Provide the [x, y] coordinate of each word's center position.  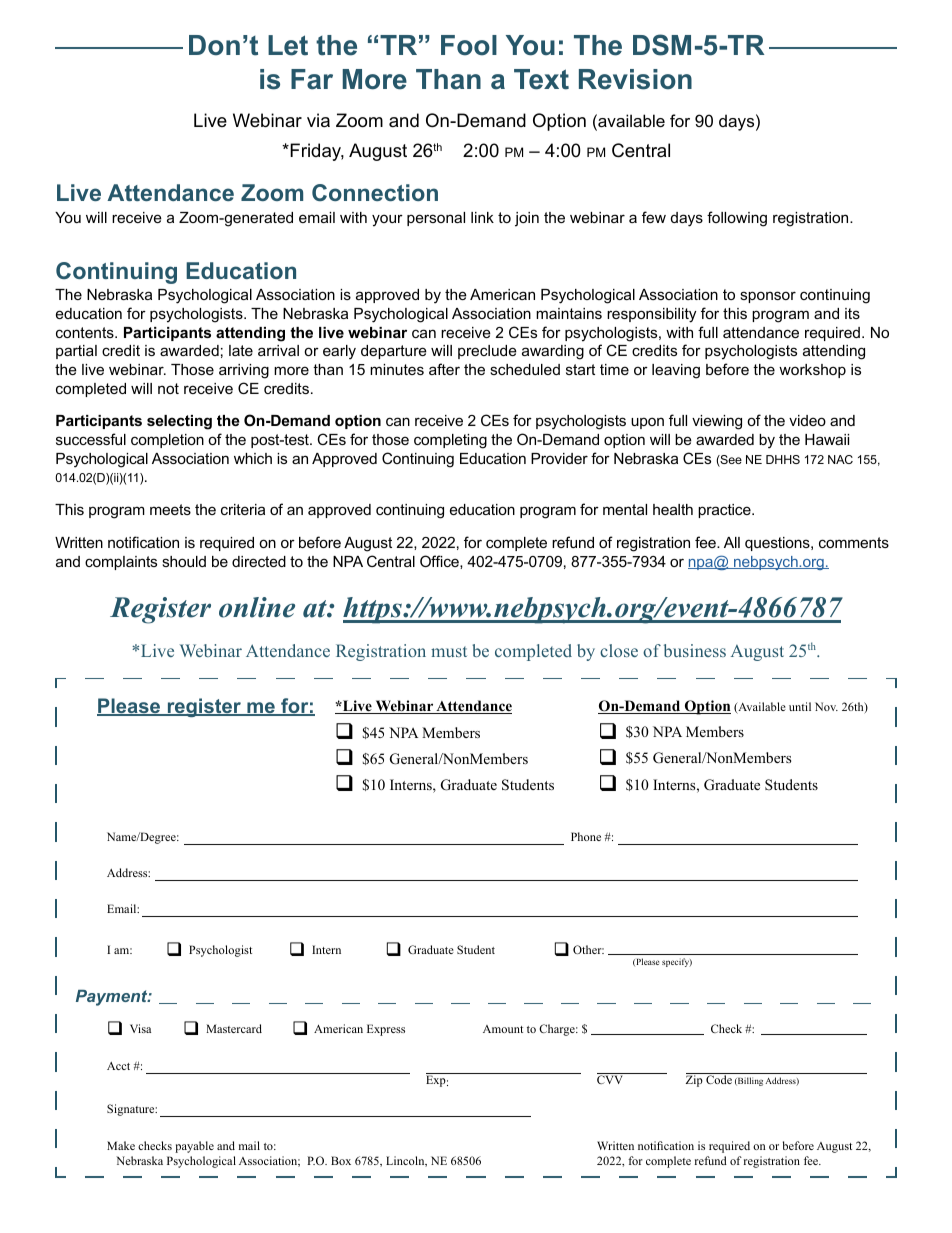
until [800, 706]
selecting [179, 422]
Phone [586, 836]
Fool [469, 45]
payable [194, 1147]
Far [312, 79]
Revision [635, 79]
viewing [717, 422]
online [257, 607]
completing [450, 441]
